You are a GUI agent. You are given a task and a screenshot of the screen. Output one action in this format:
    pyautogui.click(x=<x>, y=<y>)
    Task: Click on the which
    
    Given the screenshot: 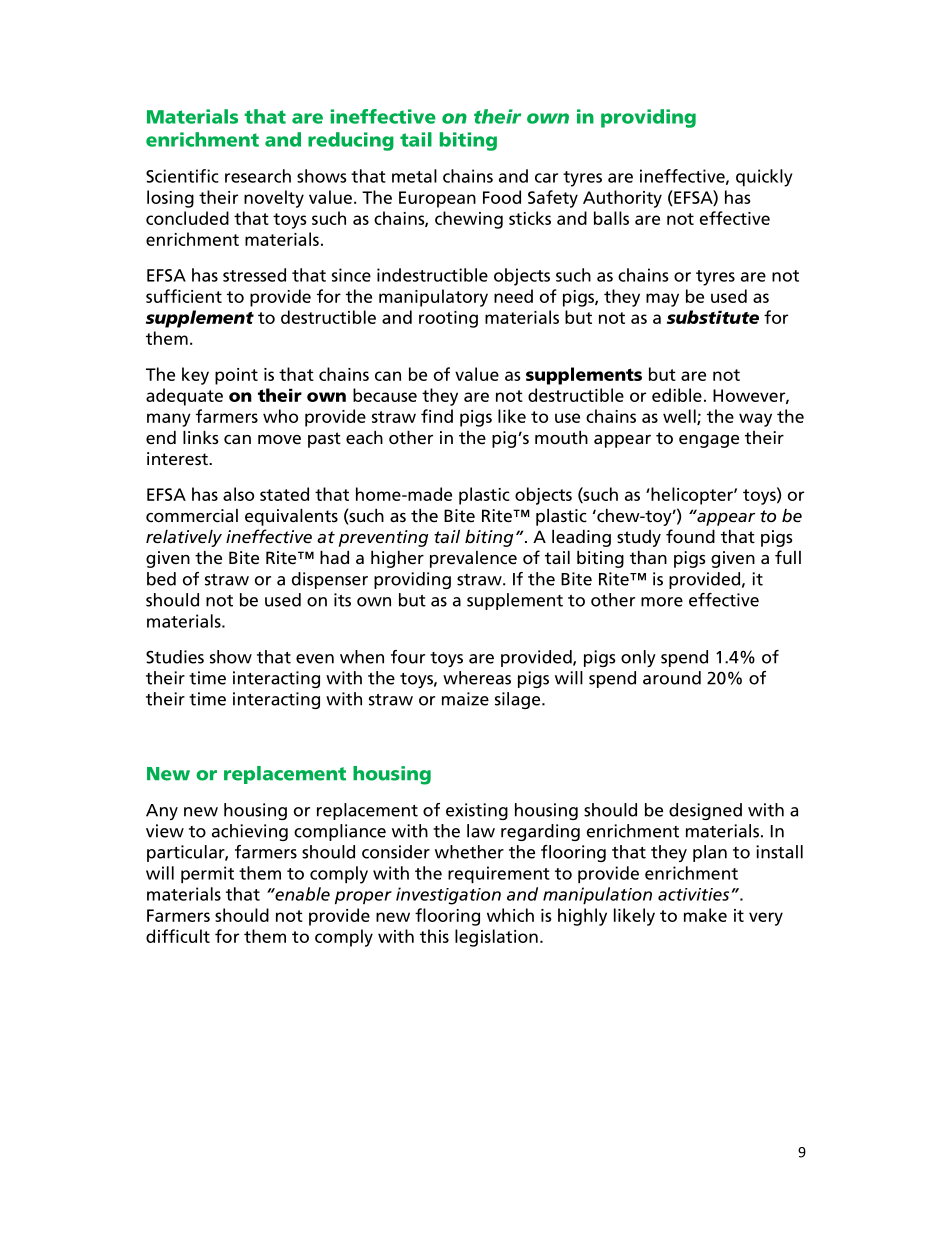 What is the action you would take?
    pyautogui.click(x=510, y=915)
